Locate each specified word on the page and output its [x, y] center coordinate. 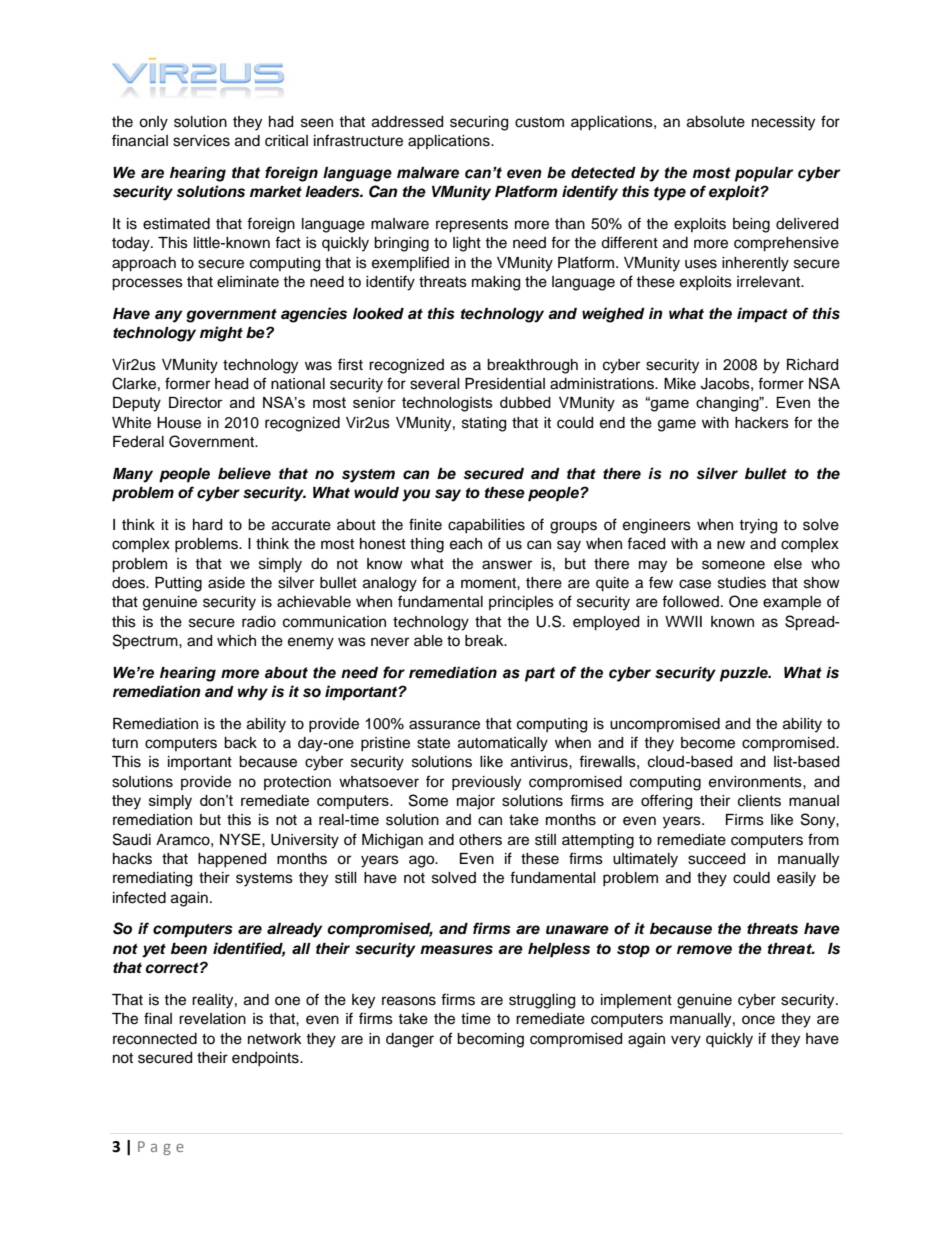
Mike [680, 384]
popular [764, 174]
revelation [212, 1019]
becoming [490, 1040]
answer [507, 565]
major [476, 802]
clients [759, 801]
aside [226, 583]
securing [479, 123]
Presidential [505, 384]
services [201, 141]
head [231, 384]
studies [742, 583]
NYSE [241, 839]
